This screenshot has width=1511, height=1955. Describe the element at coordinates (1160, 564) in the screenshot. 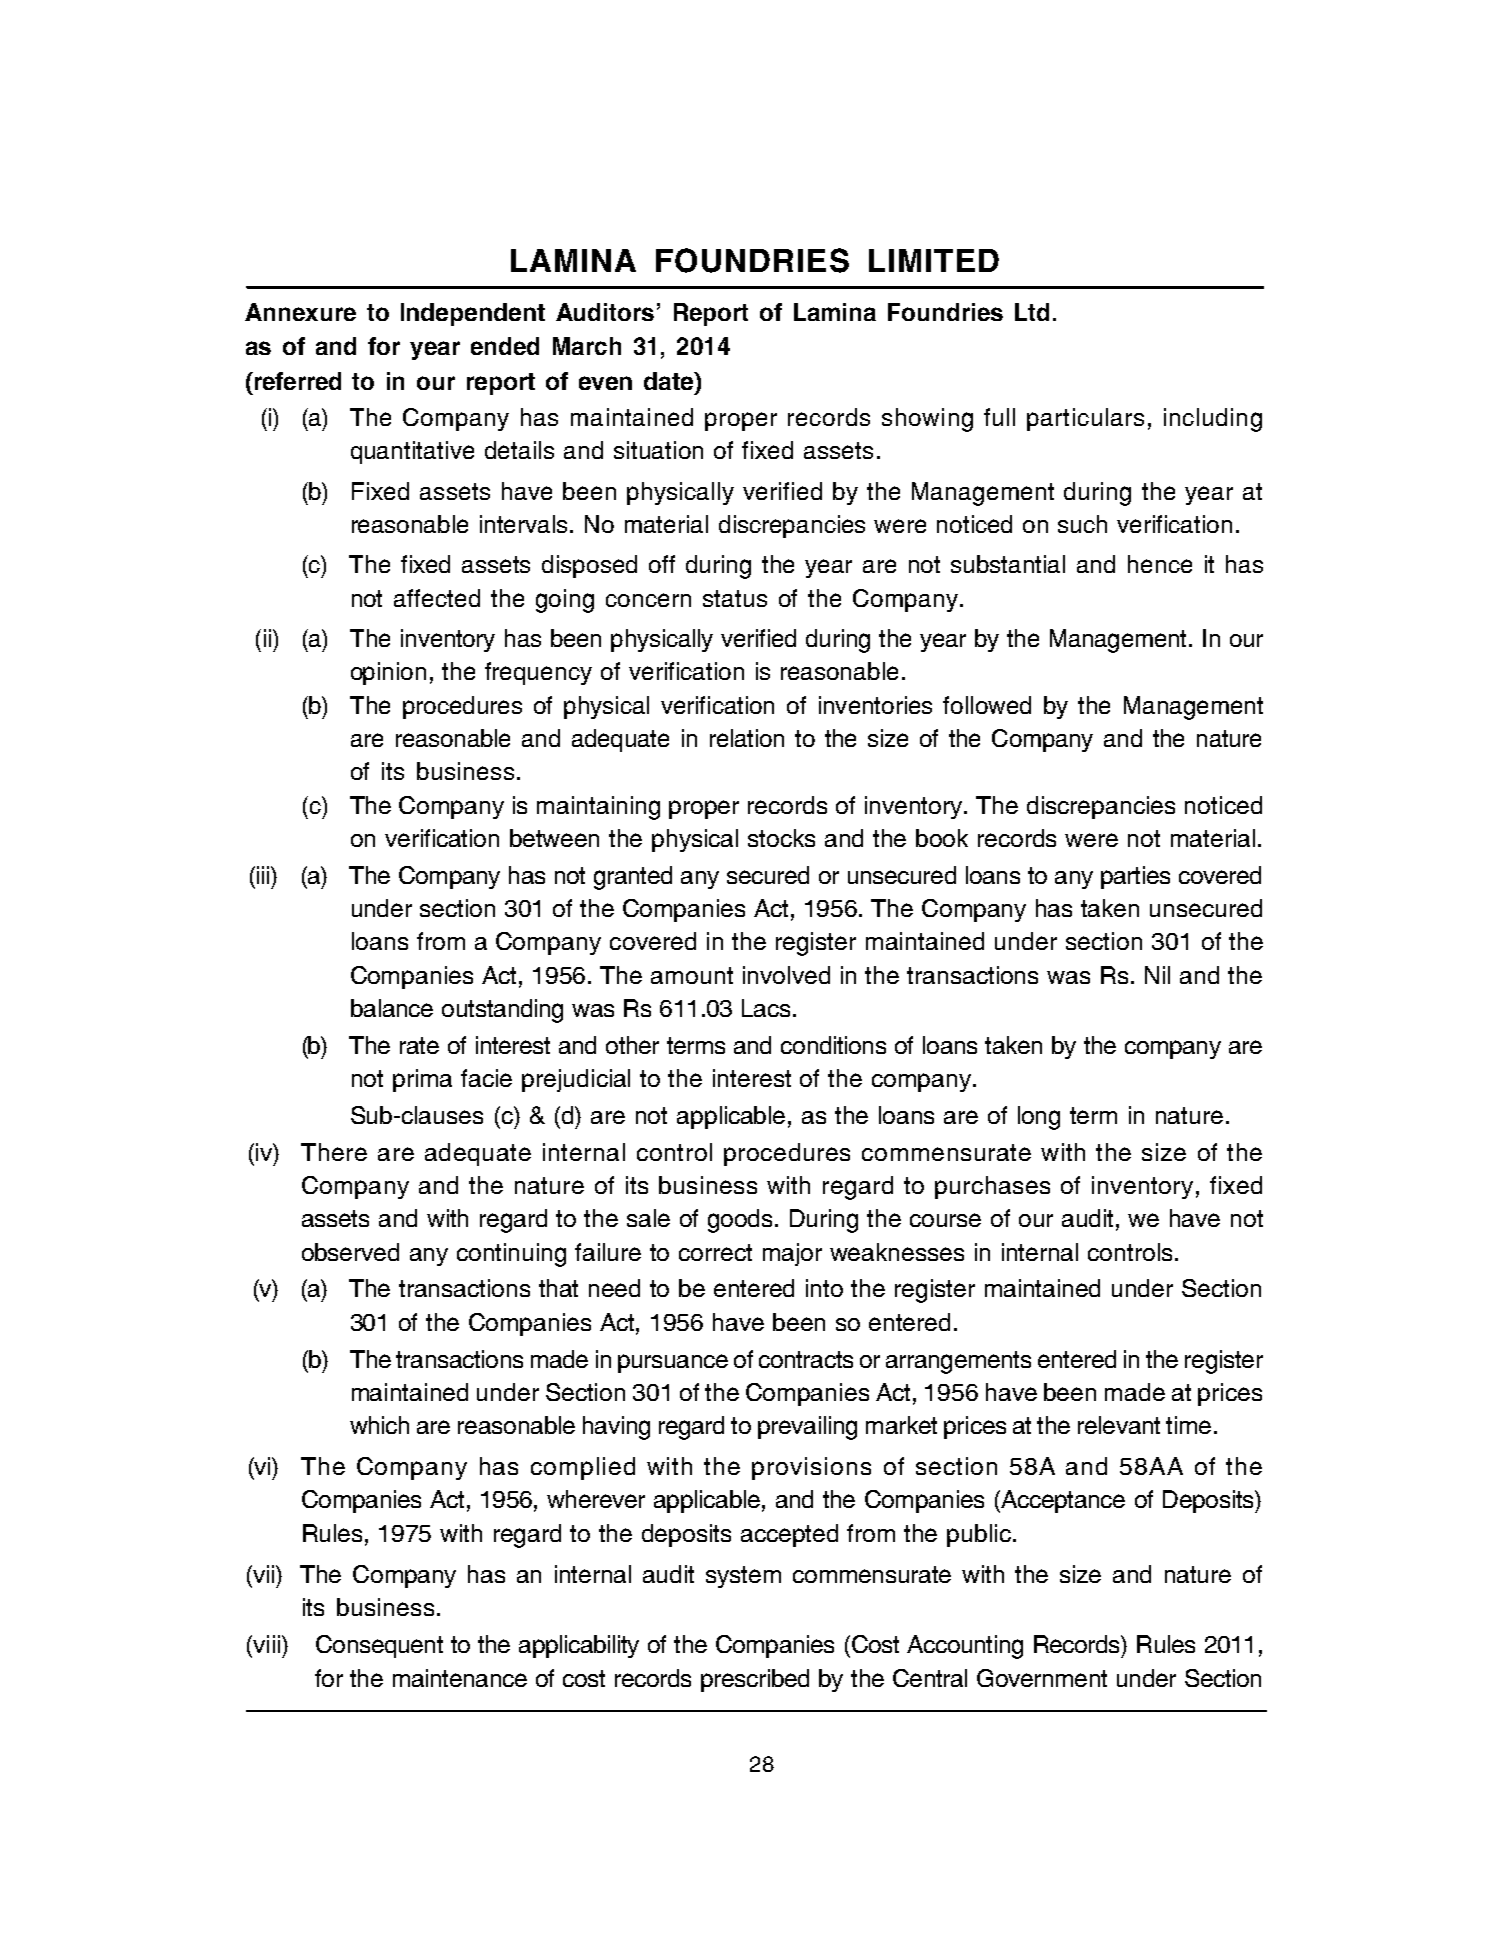

I see `hence` at that location.
